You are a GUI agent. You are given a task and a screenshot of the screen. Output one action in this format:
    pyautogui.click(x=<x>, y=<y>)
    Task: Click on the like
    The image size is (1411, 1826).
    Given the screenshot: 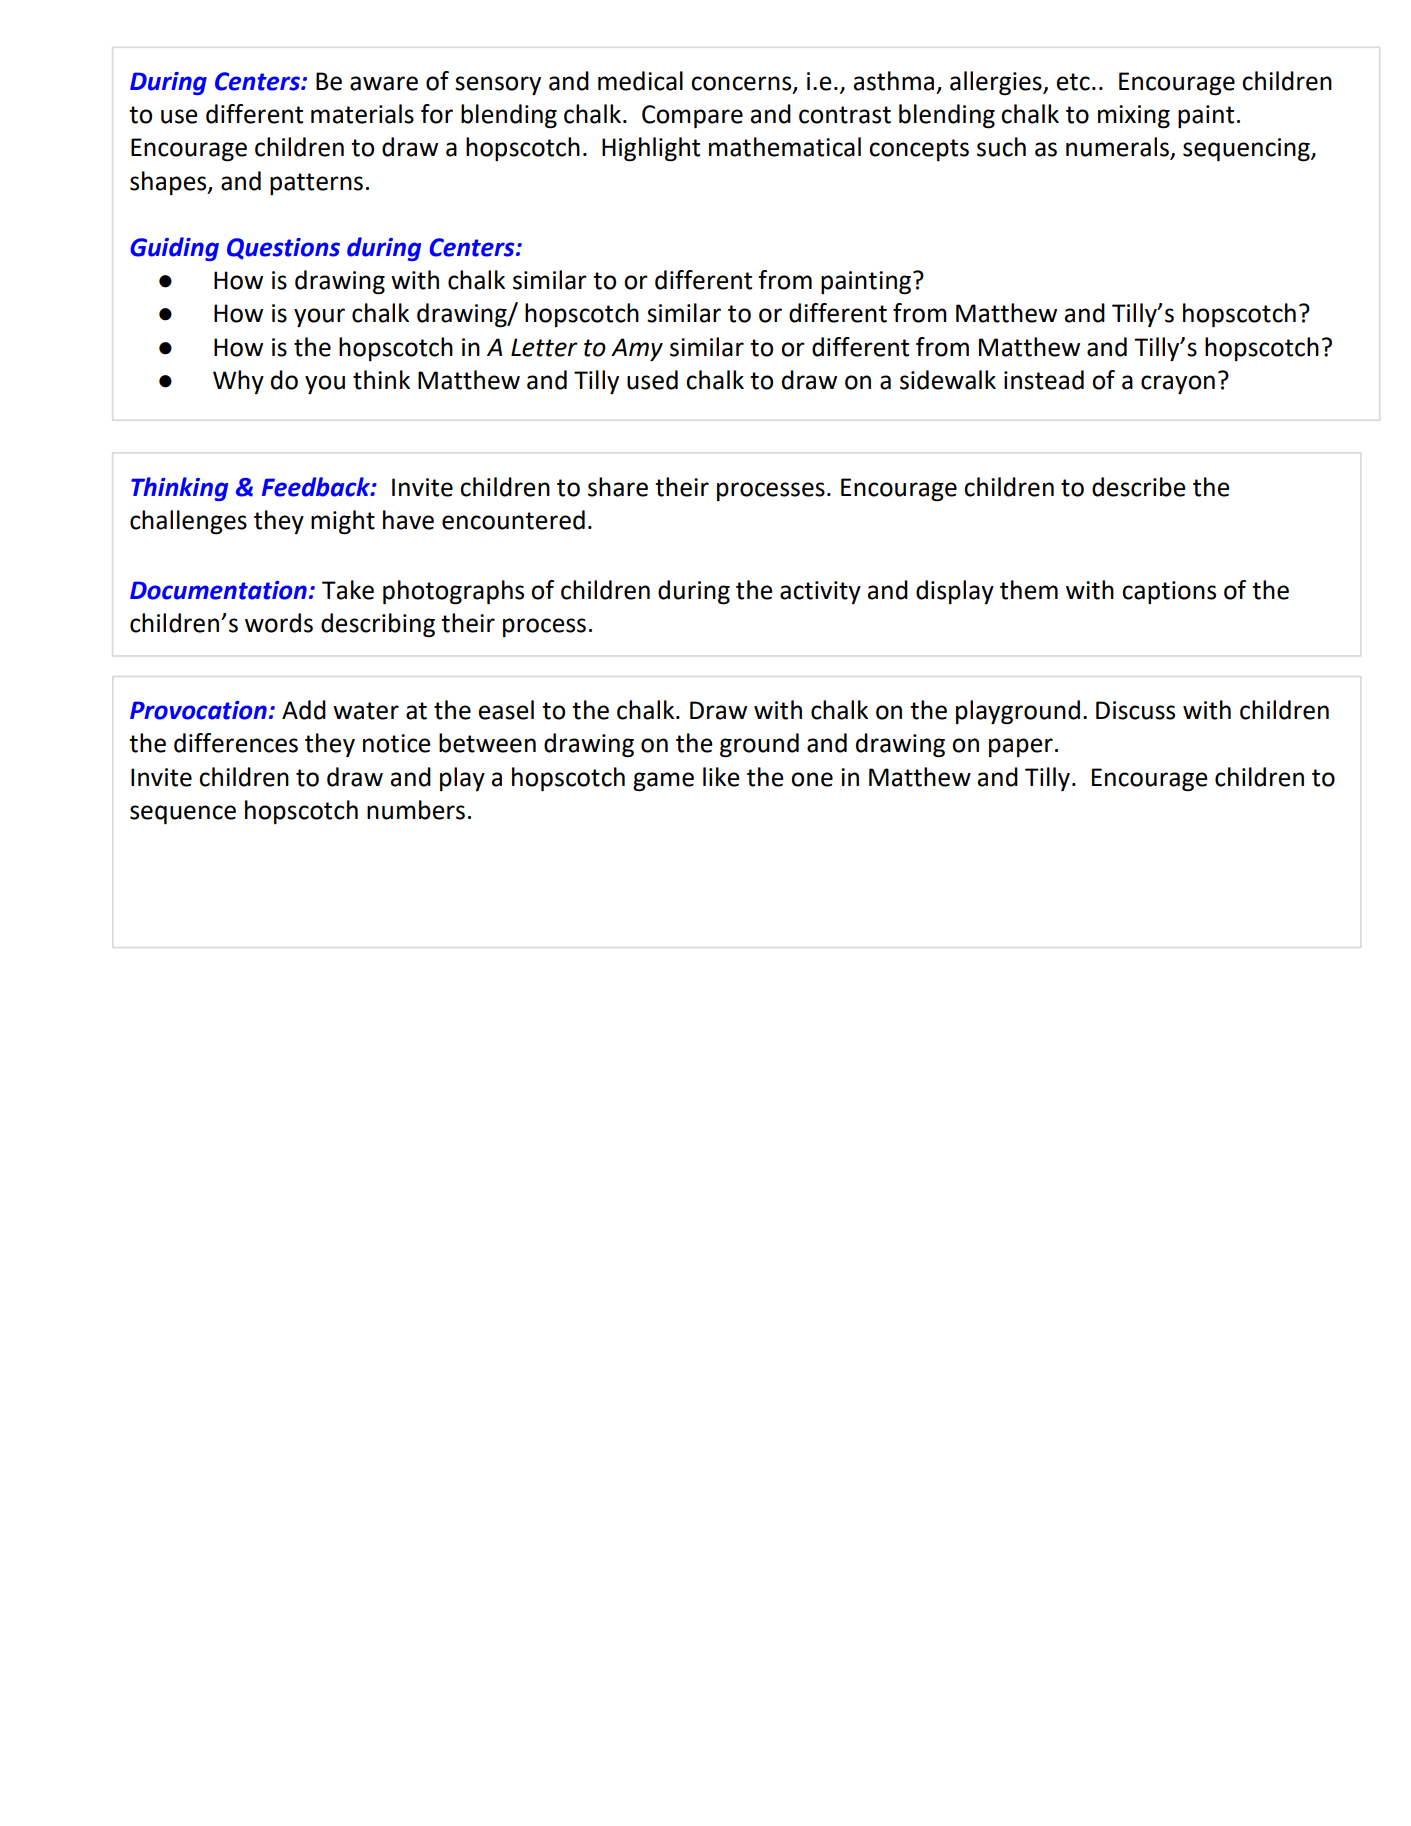 What is the action you would take?
    pyautogui.click(x=721, y=777)
